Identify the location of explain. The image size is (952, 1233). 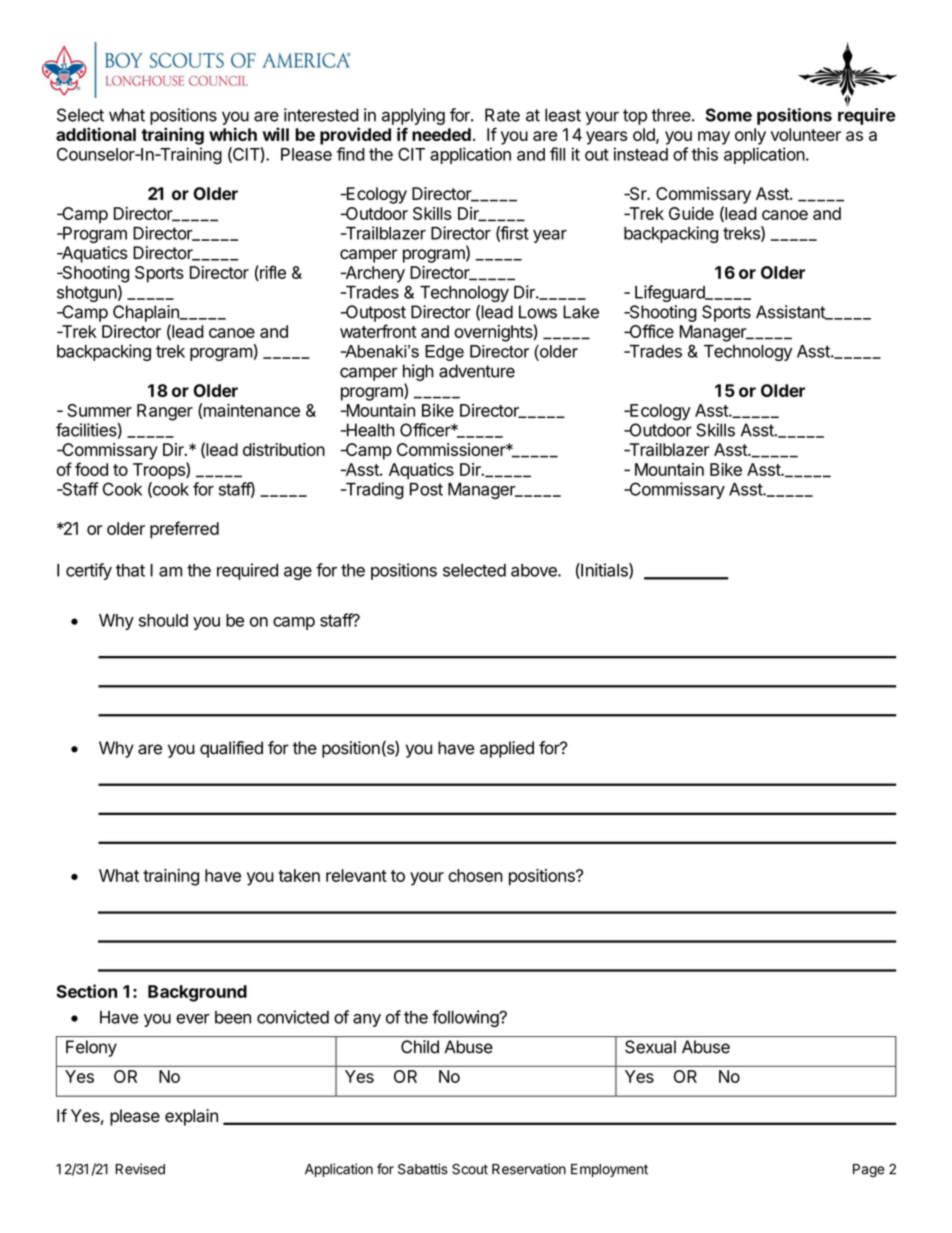
(191, 1117).
